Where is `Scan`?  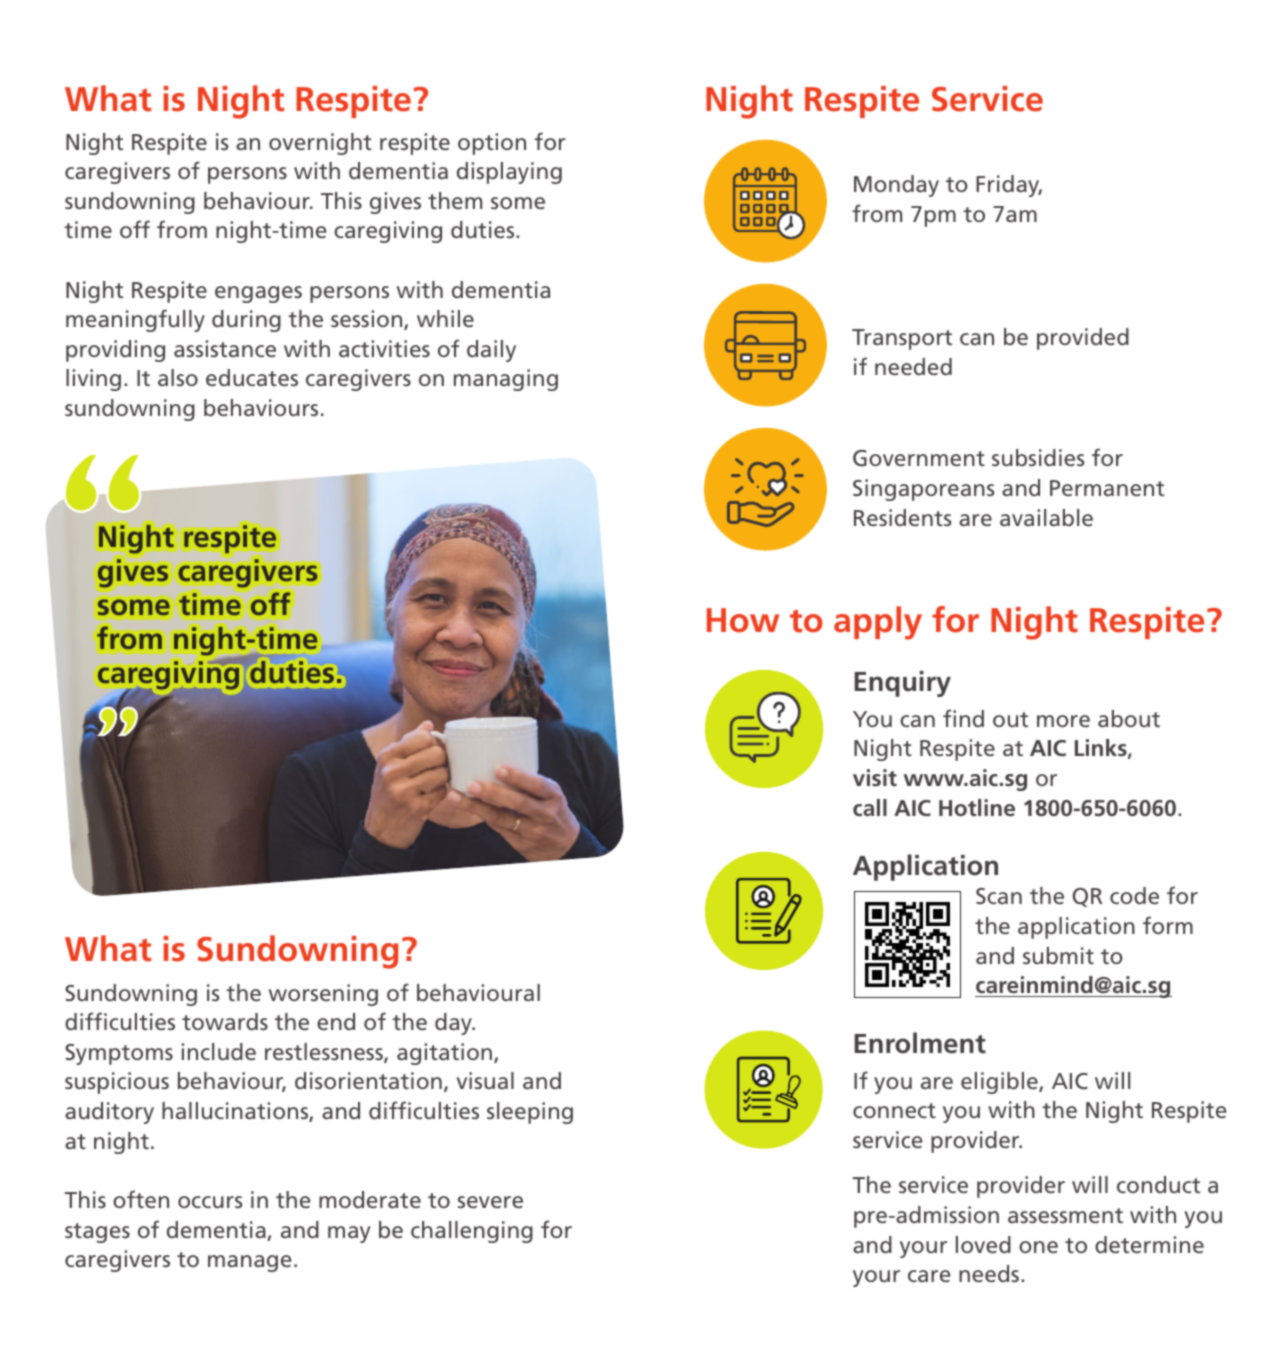 Scan is located at coordinates (999, 896).
